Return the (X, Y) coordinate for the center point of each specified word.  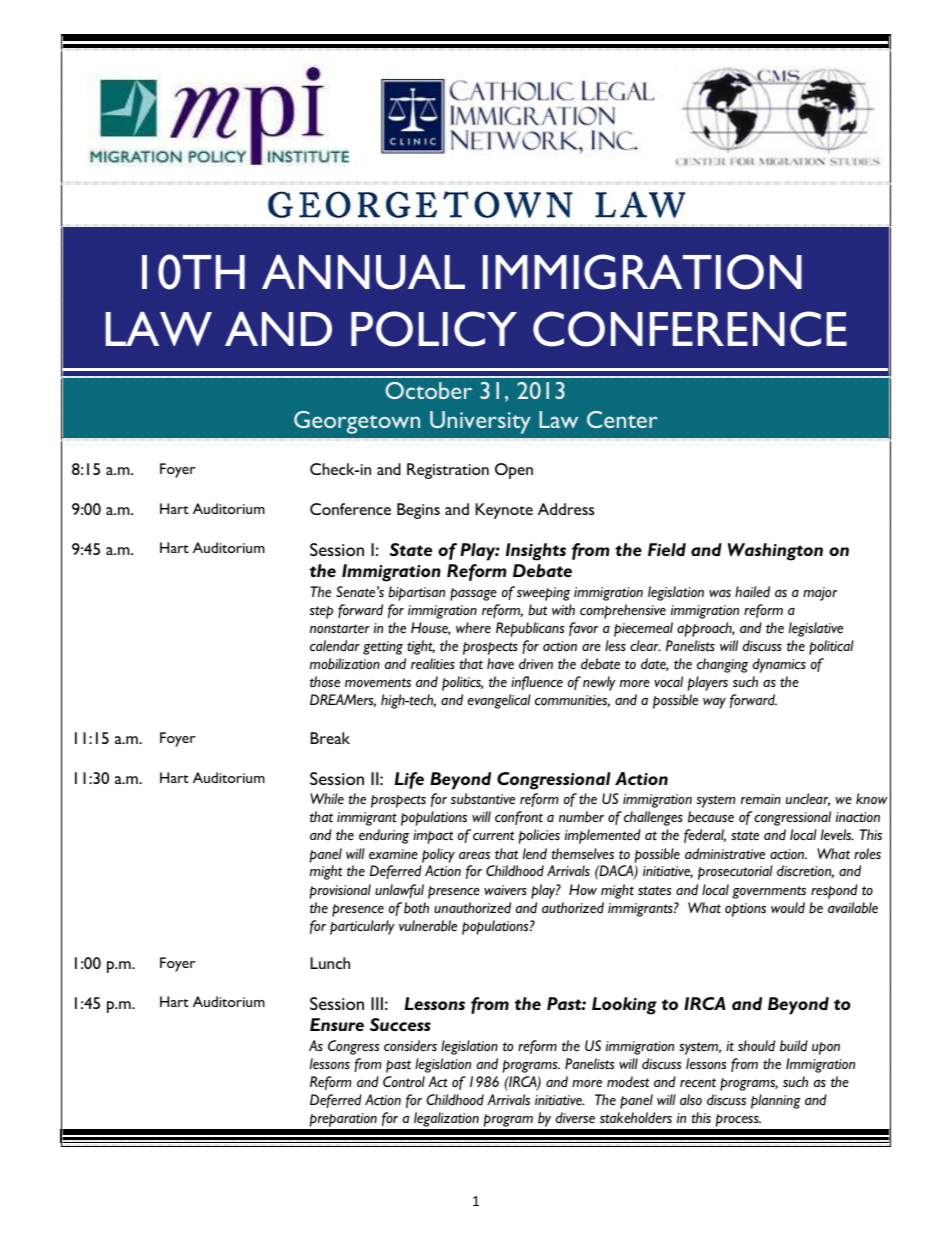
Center (622, 419)
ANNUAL (363, 272)
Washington (775, 552)
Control (404, 1082)
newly (599, 683)
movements (378, 683)
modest (628, 1082)
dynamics (779, 665)
